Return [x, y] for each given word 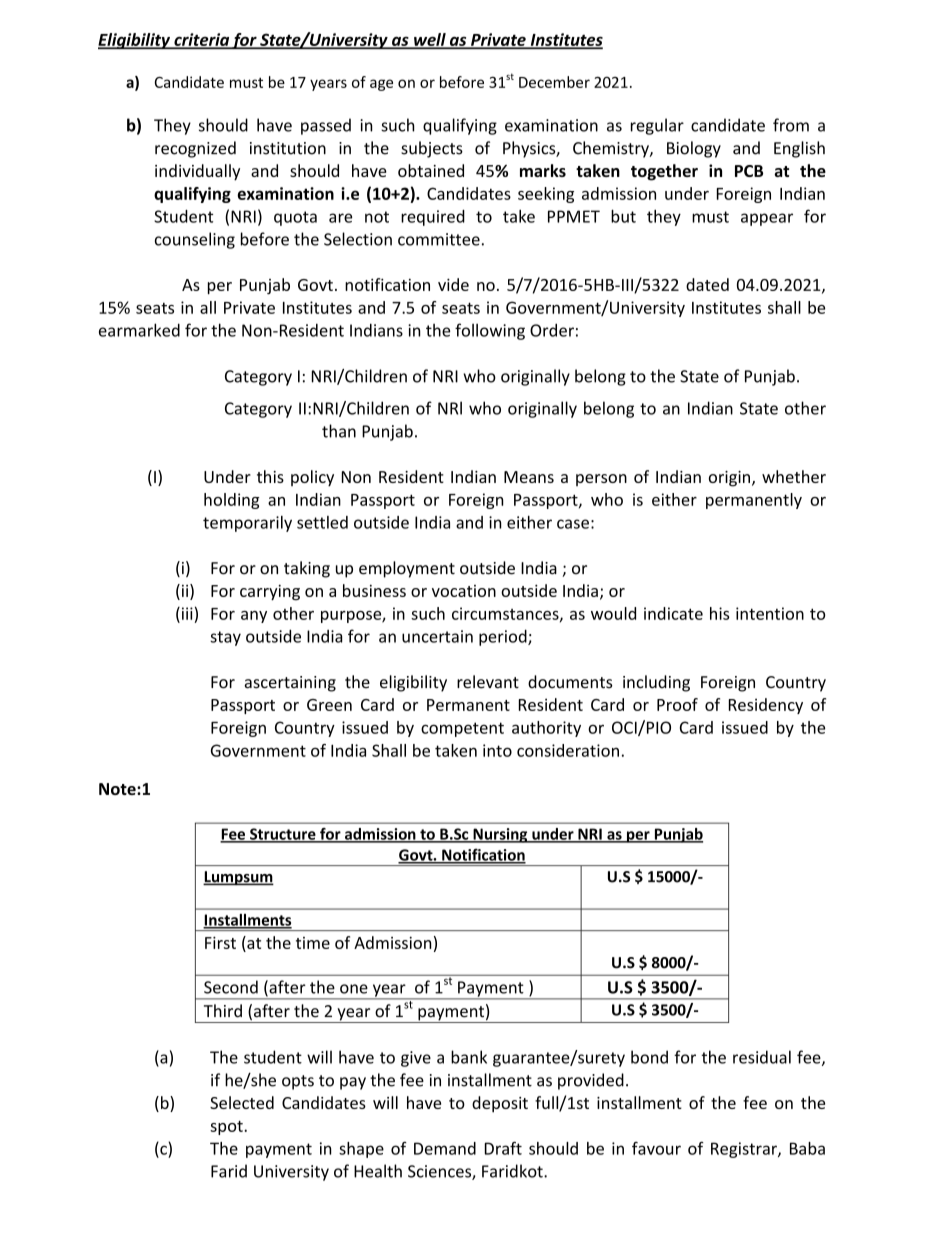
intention [770, 613]
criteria [201, 40]
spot [227, 1128]
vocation [464, 591]
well [430, 40]
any [254, 617]
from [791, 125]
